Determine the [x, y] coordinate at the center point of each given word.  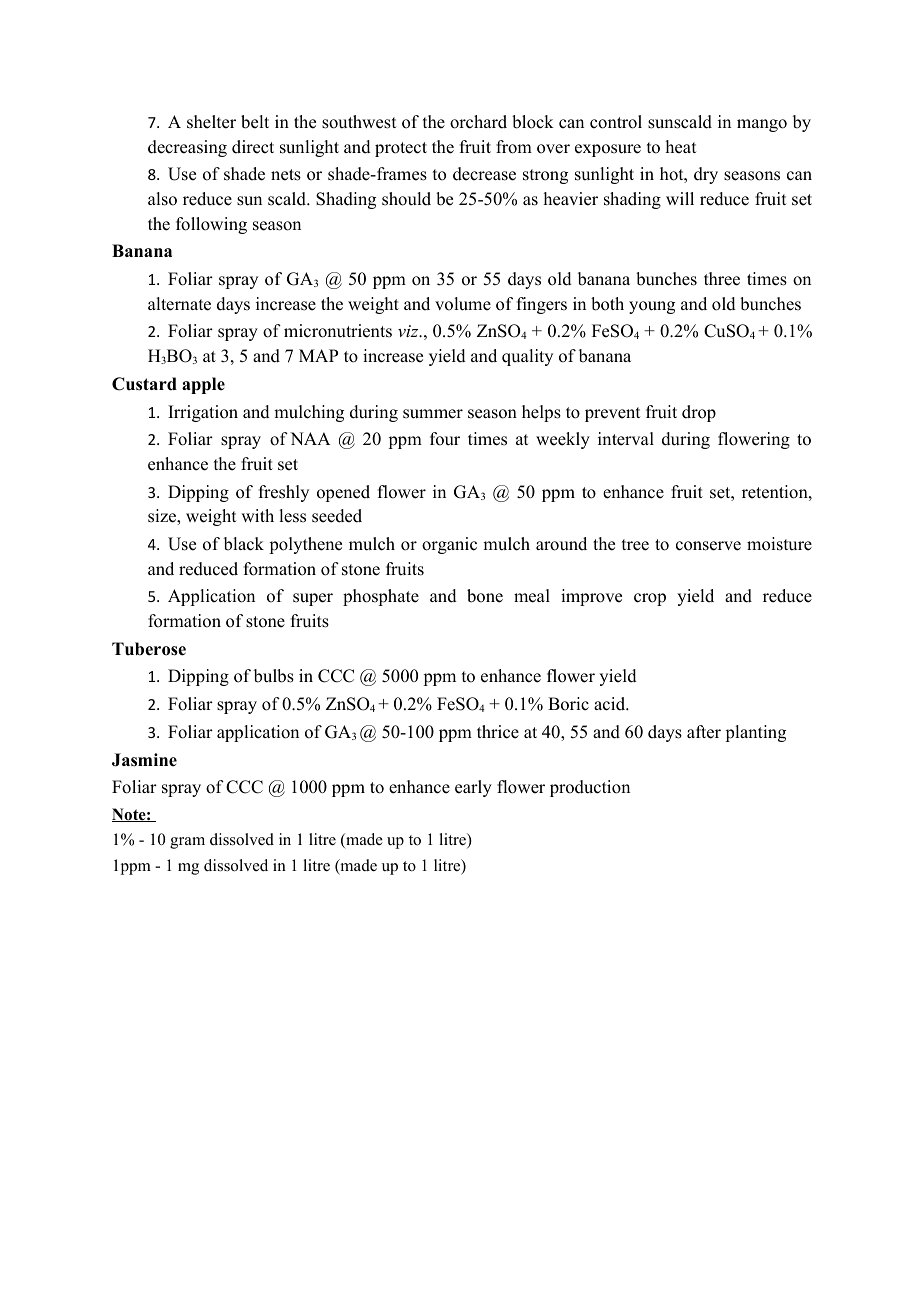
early [473, 788]
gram [187, 843]
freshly [284, 493]
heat [681, 147]
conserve [708, 546]
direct [253, 147]
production [590, 788]
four [445, 439]
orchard [478, 122]
